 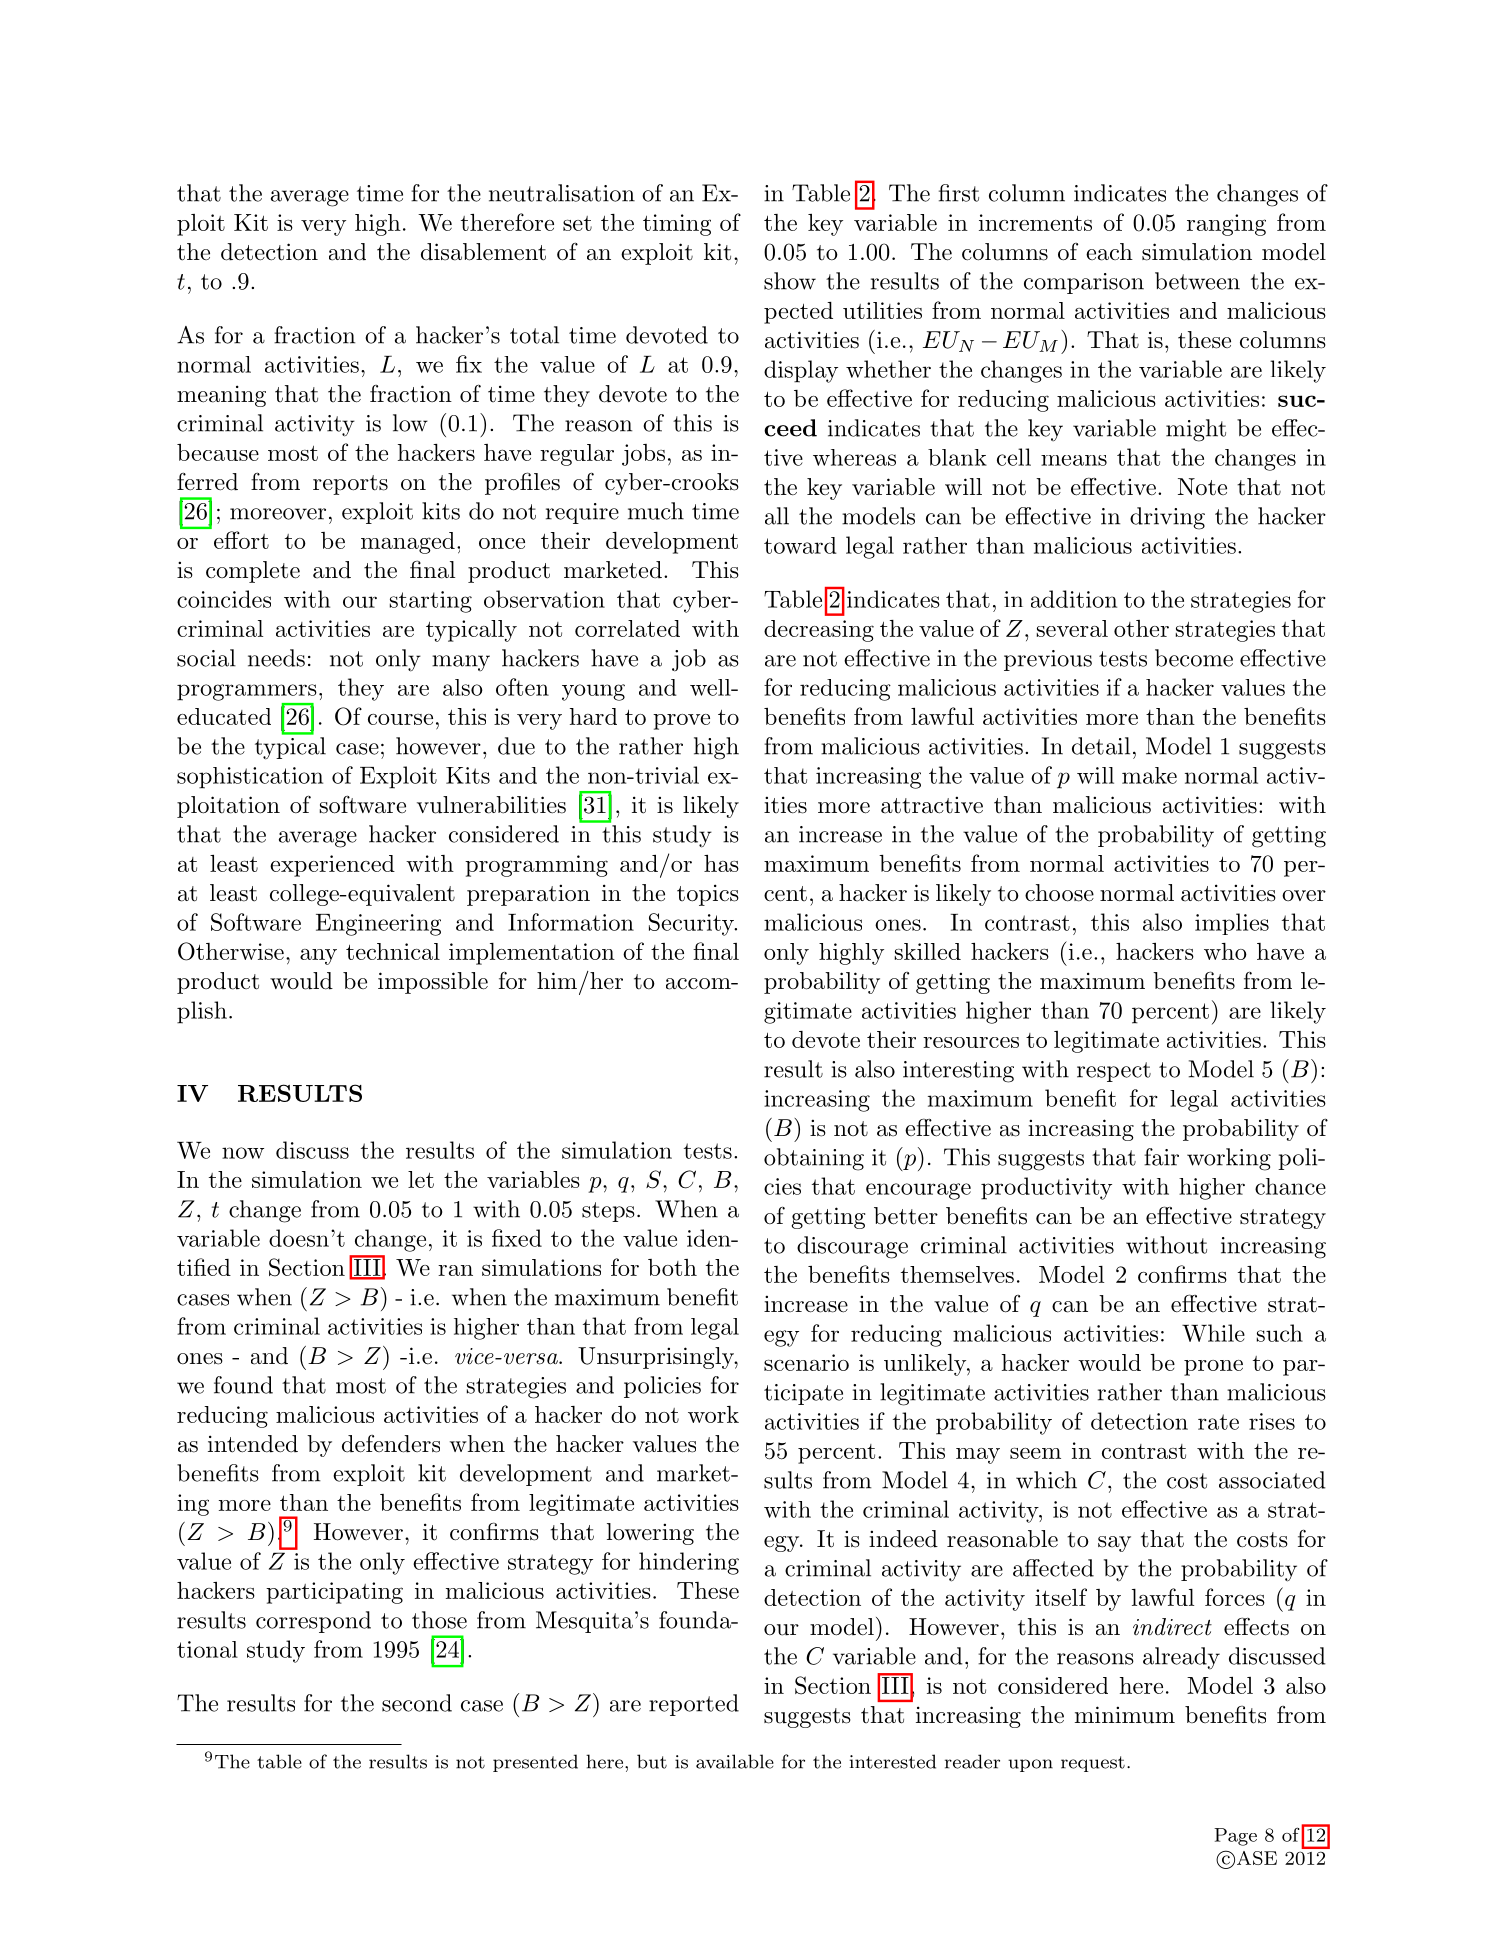 I want to click on second, so click(x=417, y=1703).
